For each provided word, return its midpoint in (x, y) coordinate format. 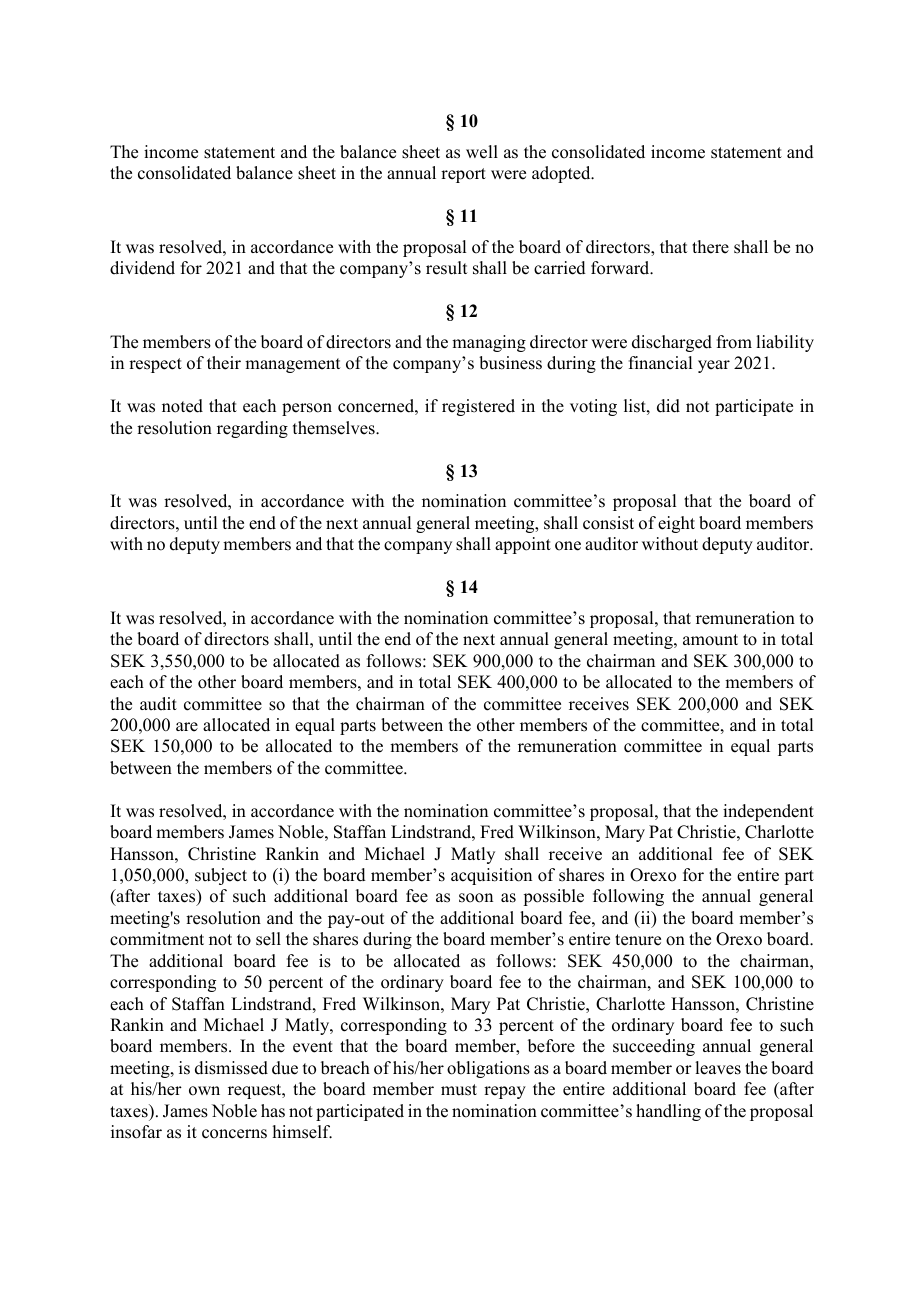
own (204, 1091)
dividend (142, 268)
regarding (252, 429)
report (463, 175)
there (710, 247)
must (459, 1090)
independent (768, 812)
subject (221, 876)
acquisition (491, 876)
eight (676, 524)
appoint (523, 545)
